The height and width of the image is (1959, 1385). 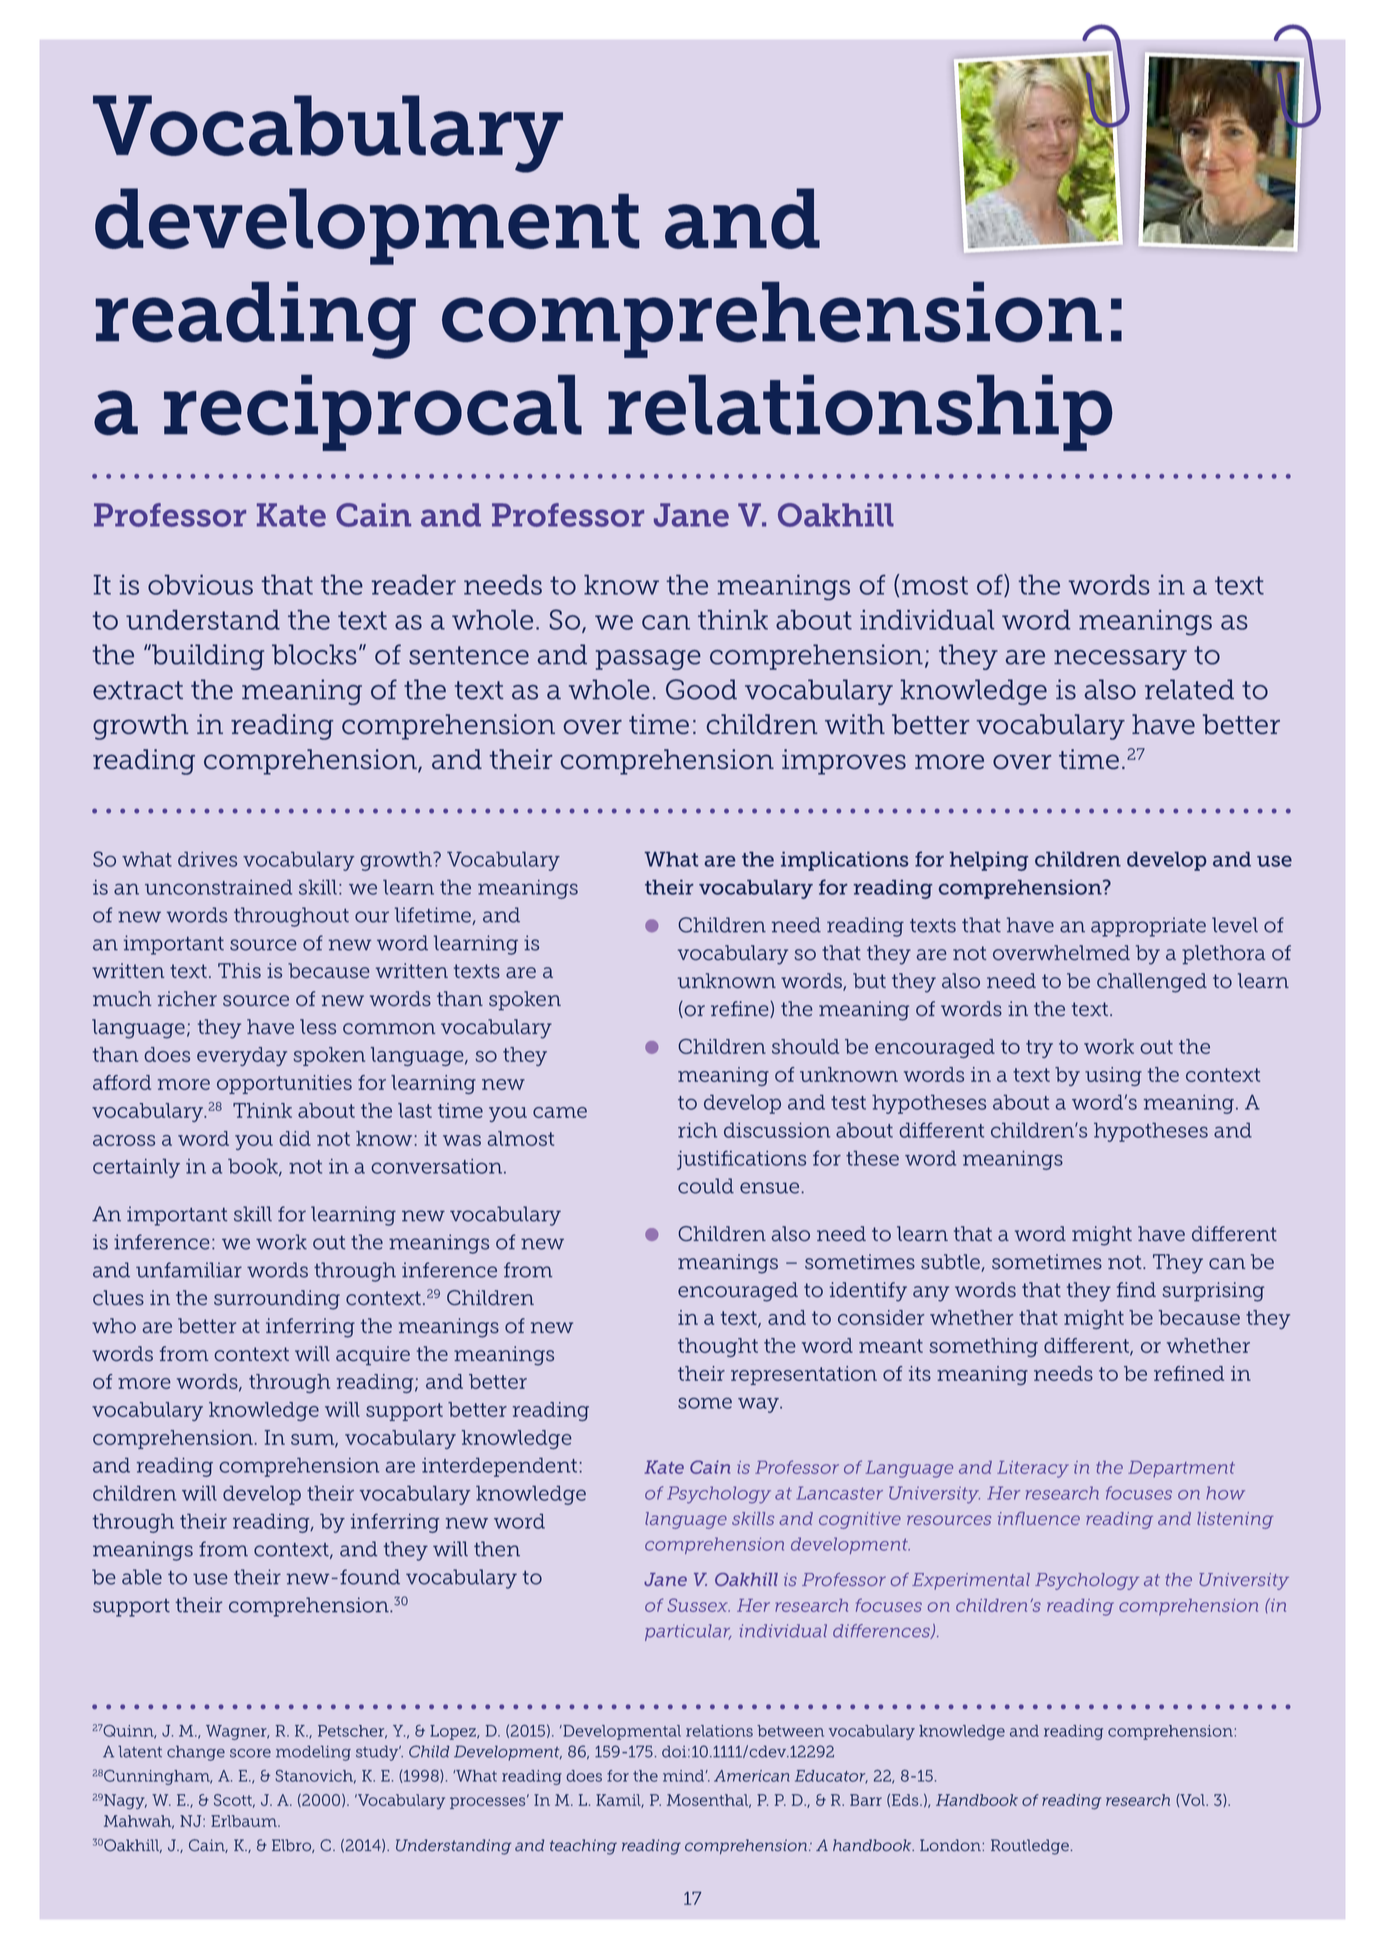 What do you see at coordinates (718, 1347) in the image?
I see `thought` at bounding box center [718, 1347].
